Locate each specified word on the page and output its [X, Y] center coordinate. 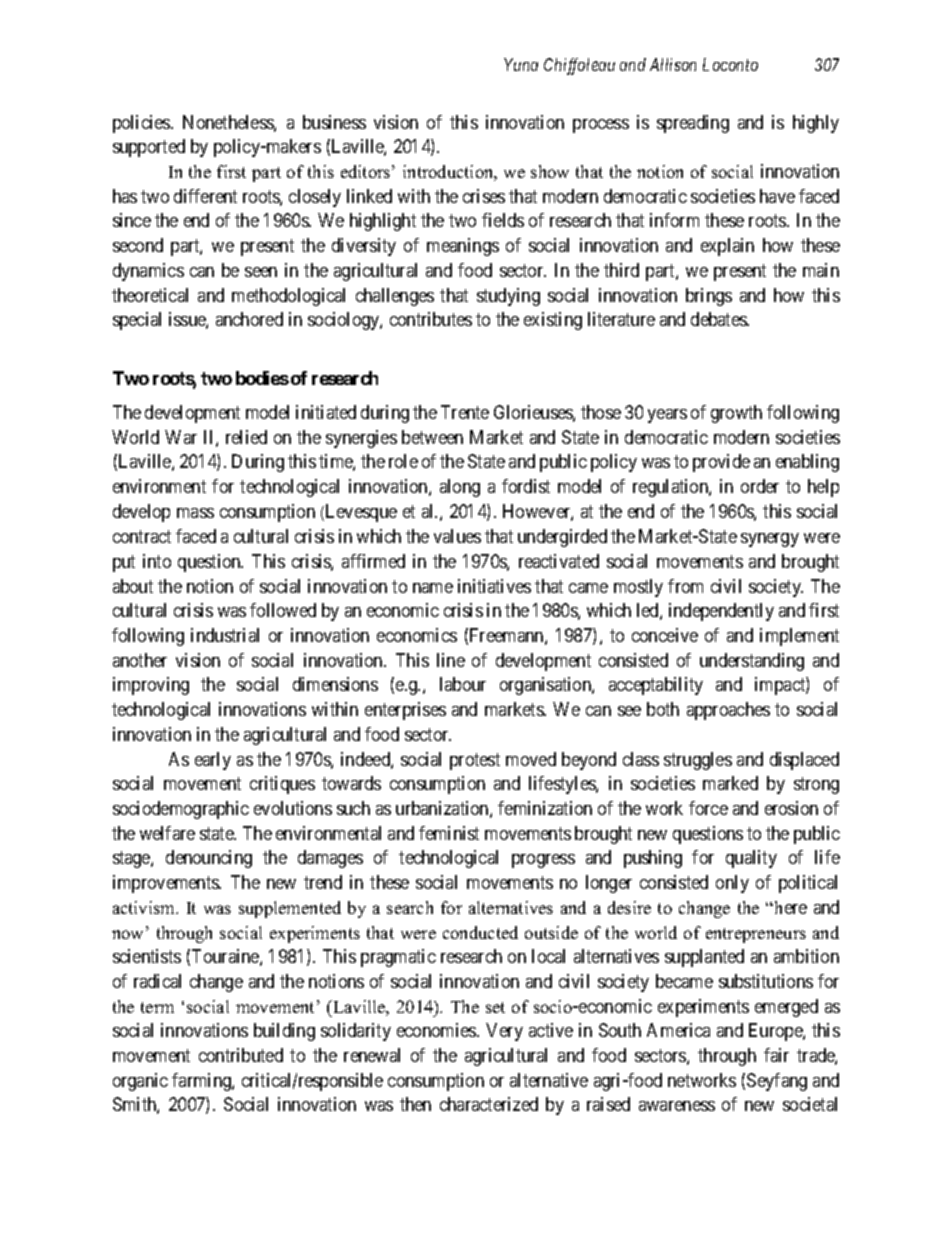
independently [721, 612]
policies [142, 124]
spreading [693, 124]
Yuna [521, 64]
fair [776, 1055]
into [157, 561]
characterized [489, 1104]
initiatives [494, 586]
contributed [241, 1055]
